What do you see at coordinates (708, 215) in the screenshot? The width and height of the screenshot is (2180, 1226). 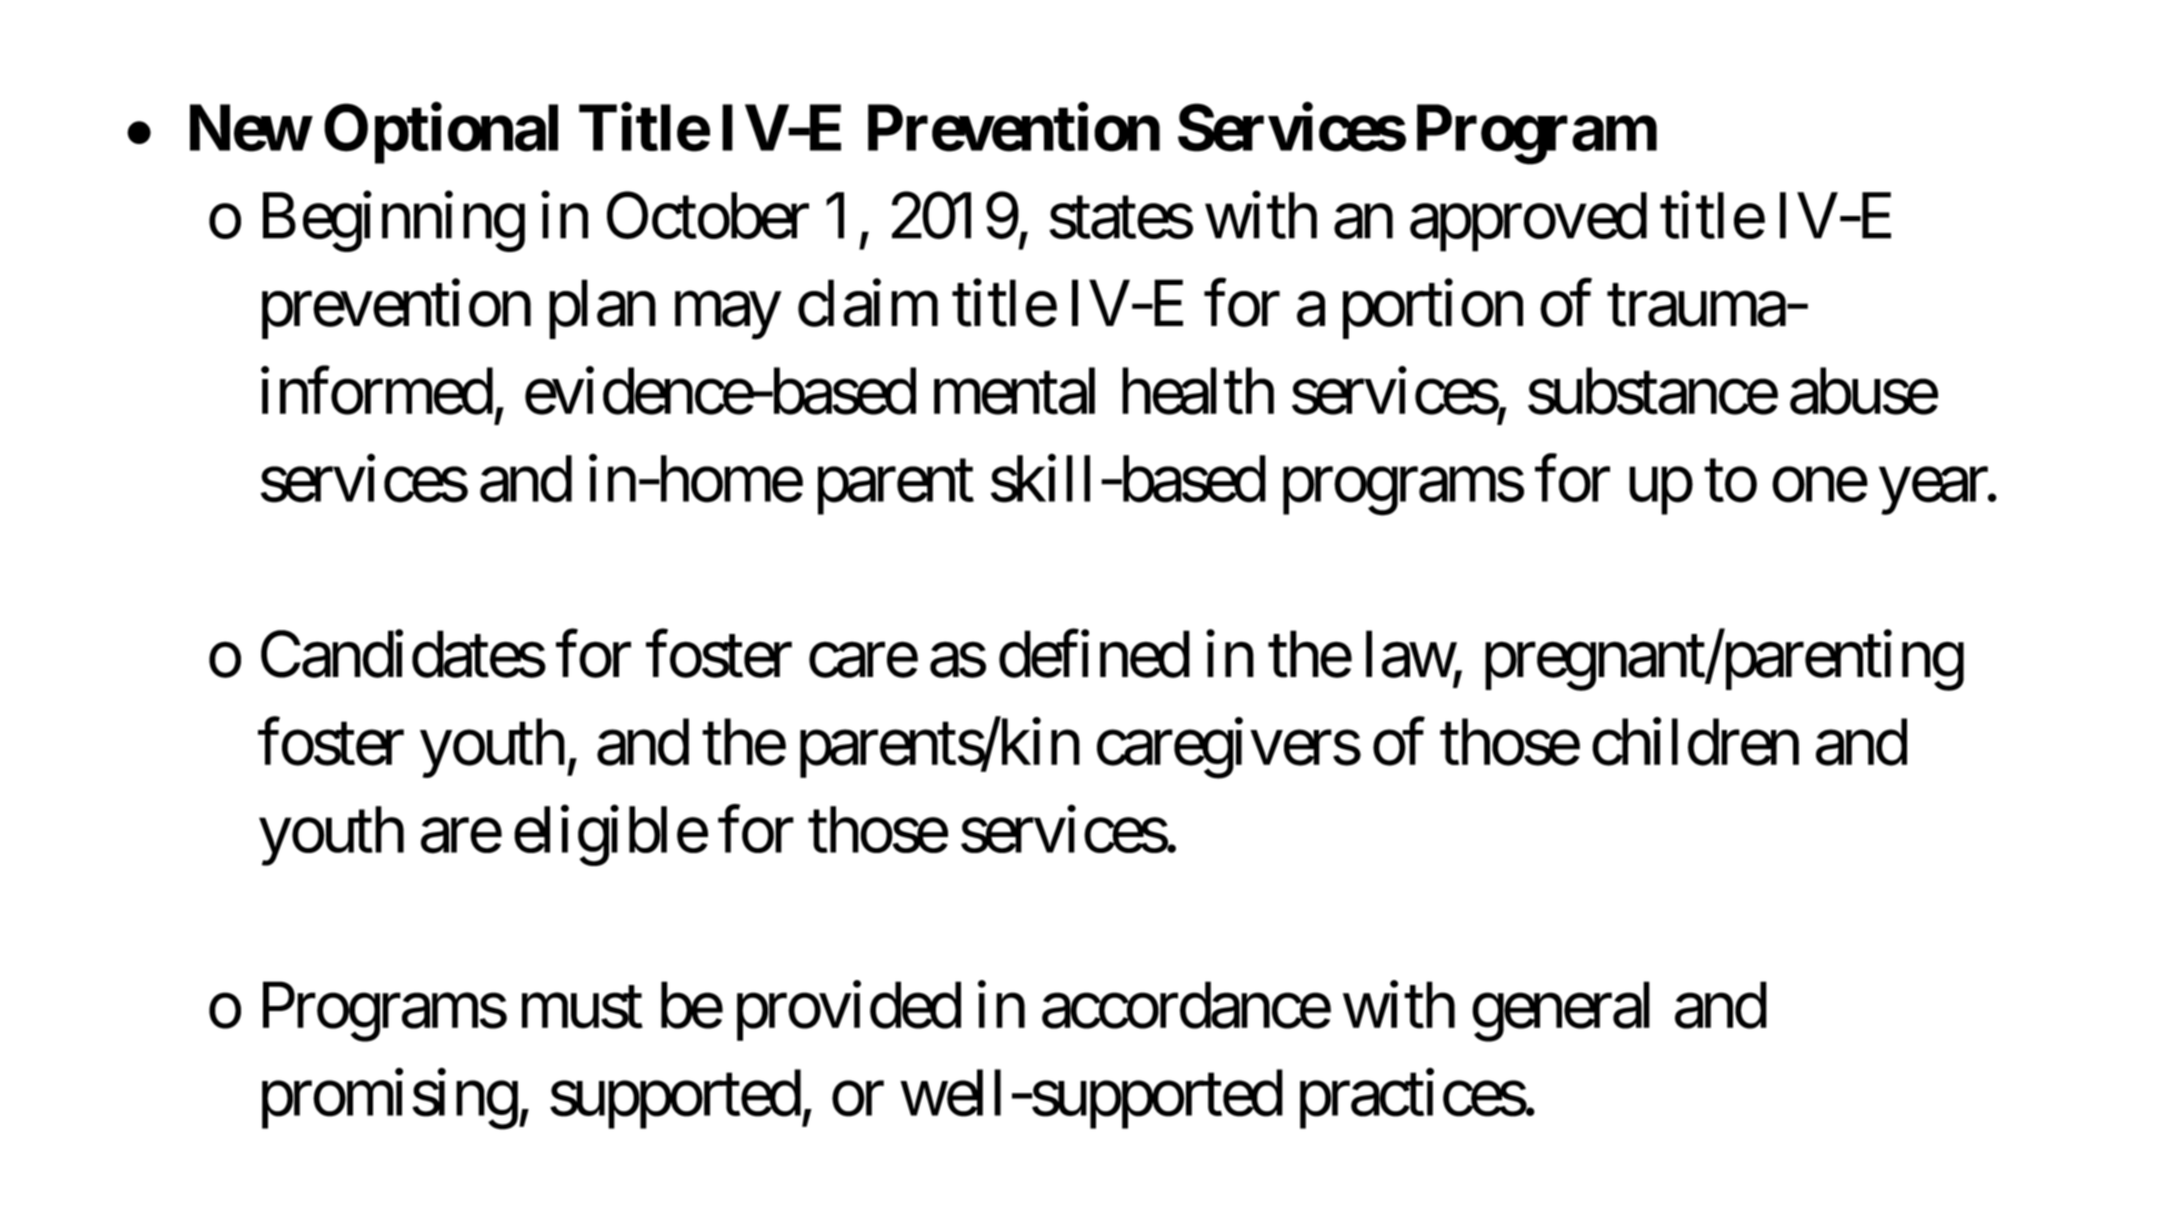 I see `October` at bounding box center [708, 215].
